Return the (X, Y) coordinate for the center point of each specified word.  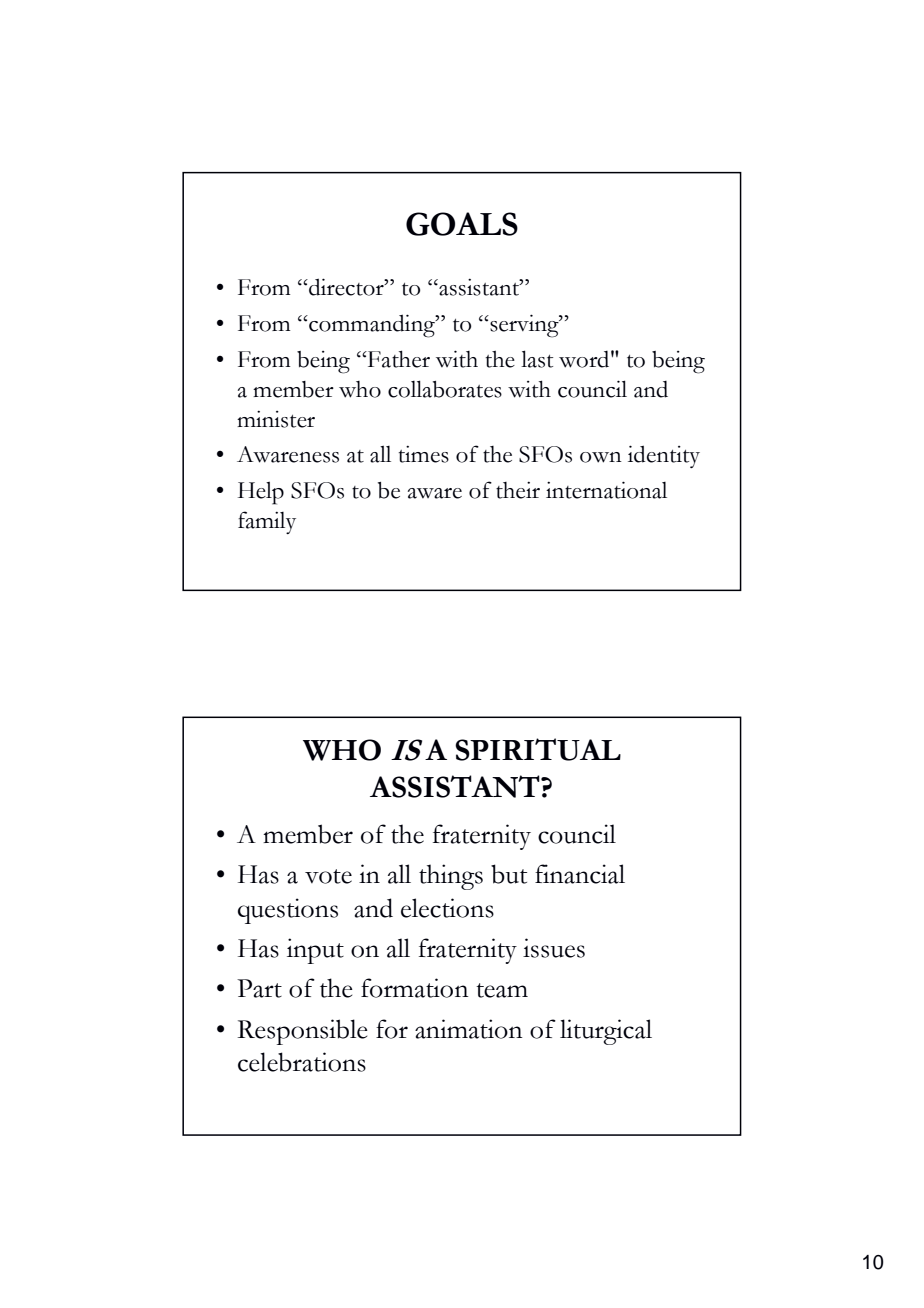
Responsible (302, 1032)
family (267, 522)
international (606, 490)
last (537, 359)
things (451, 877)
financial (580, 874)
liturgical (606, 1032)
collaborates (445, 389)
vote (328, 876)
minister (276, 419)
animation (469, 1029)
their (518, 490)
